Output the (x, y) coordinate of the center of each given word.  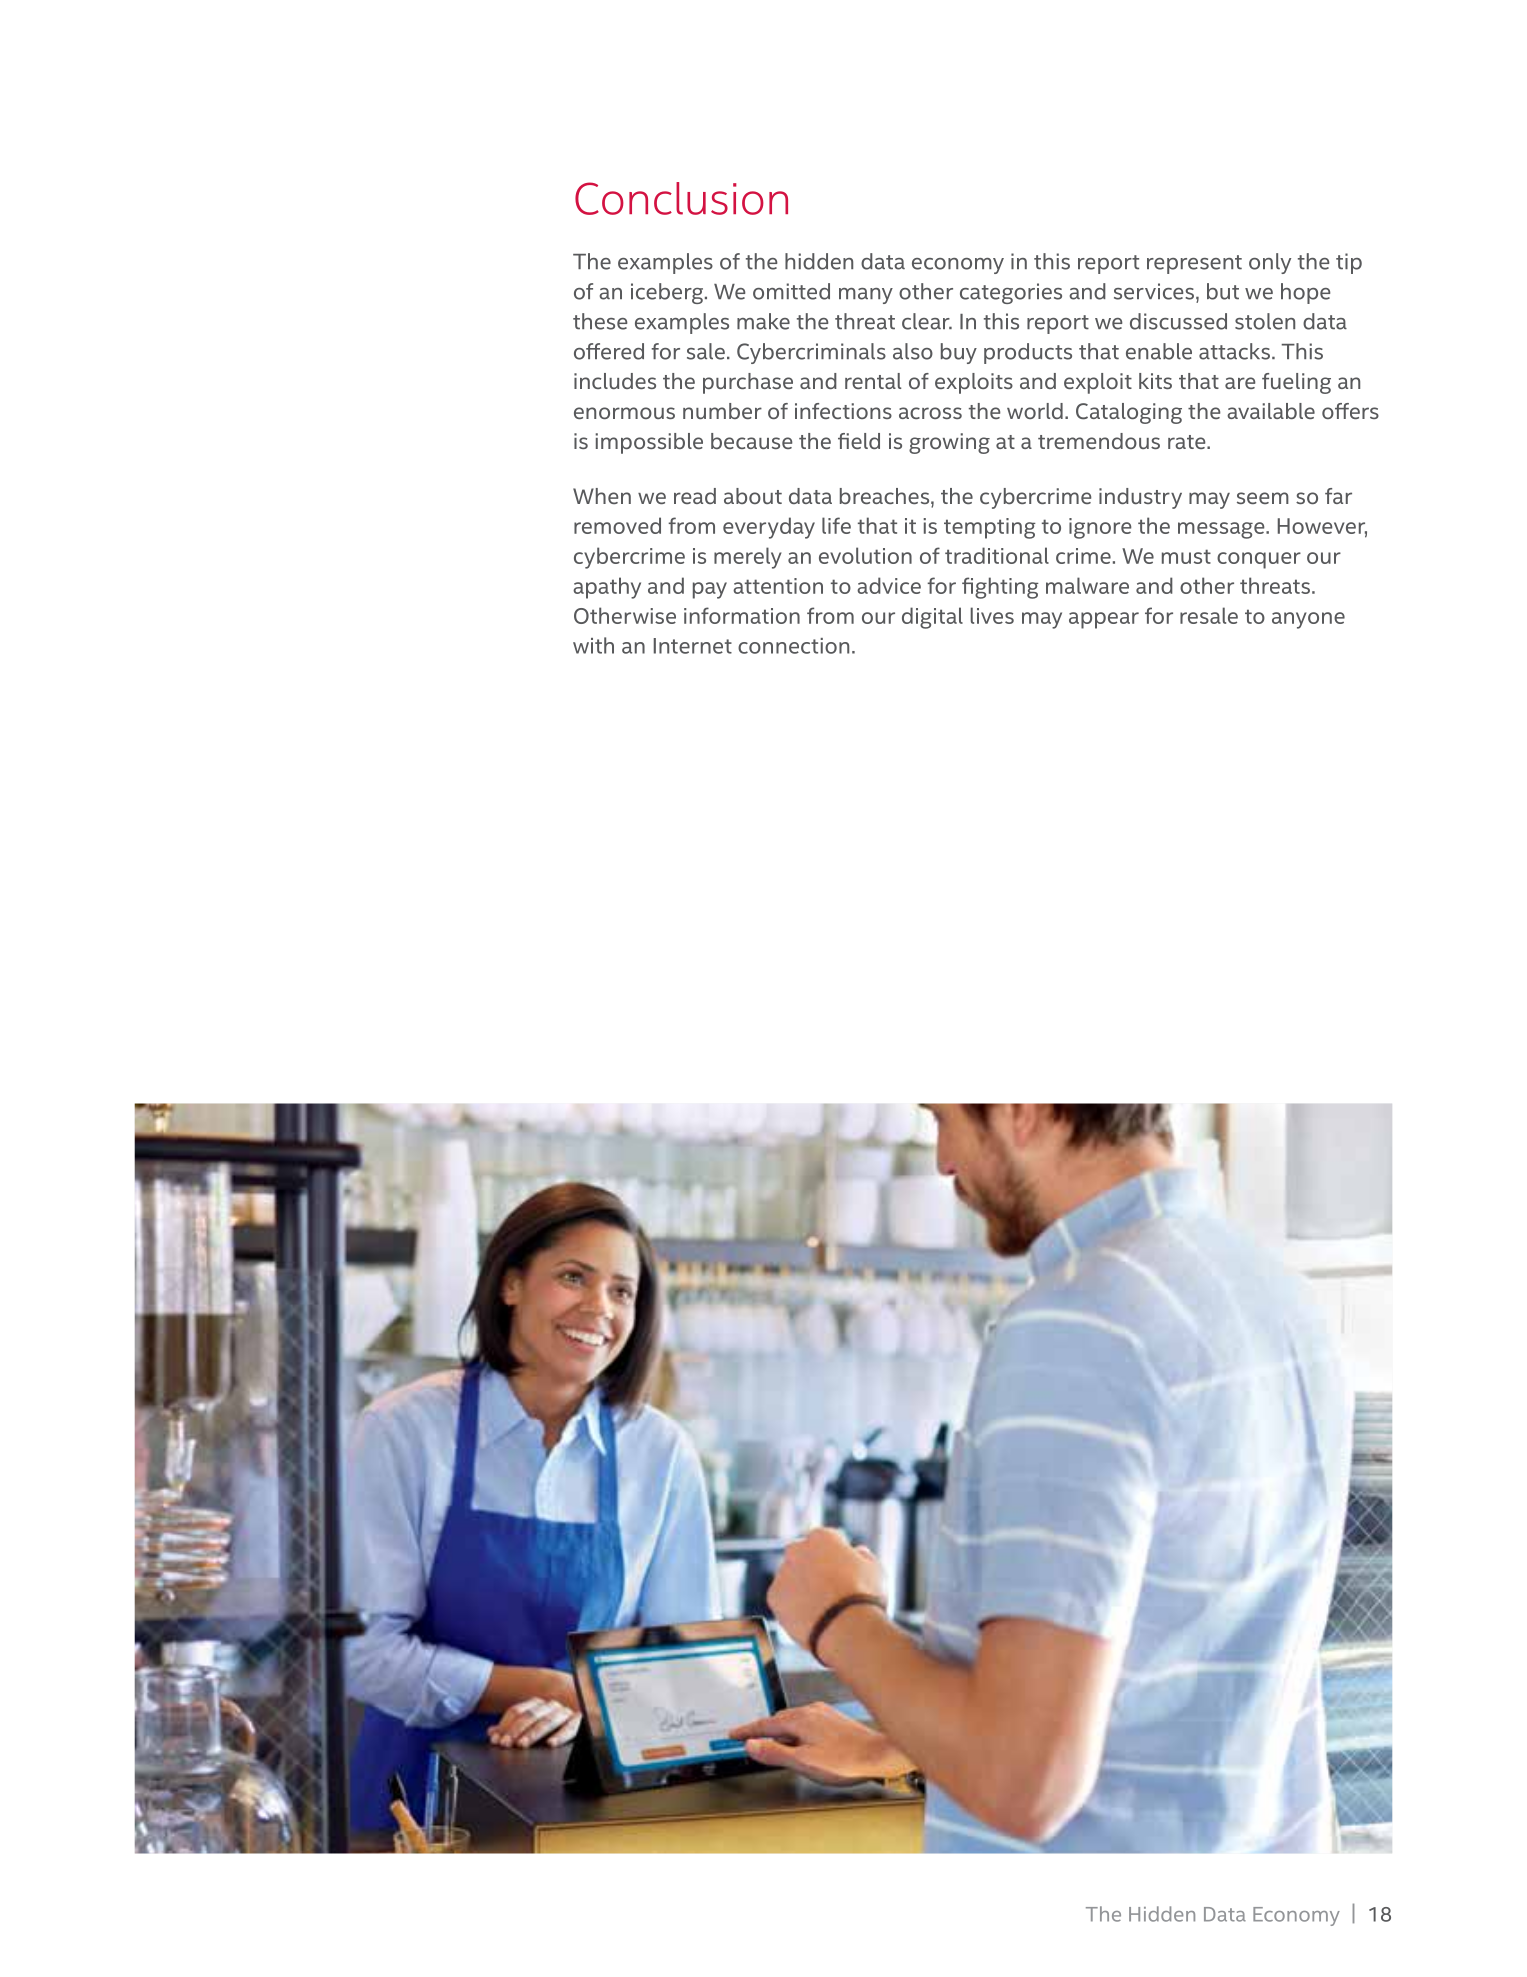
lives (992, 615)
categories (1011, 293)
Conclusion (681, 198)
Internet (693, 646)
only (1270, 263)
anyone (1308, 620)
